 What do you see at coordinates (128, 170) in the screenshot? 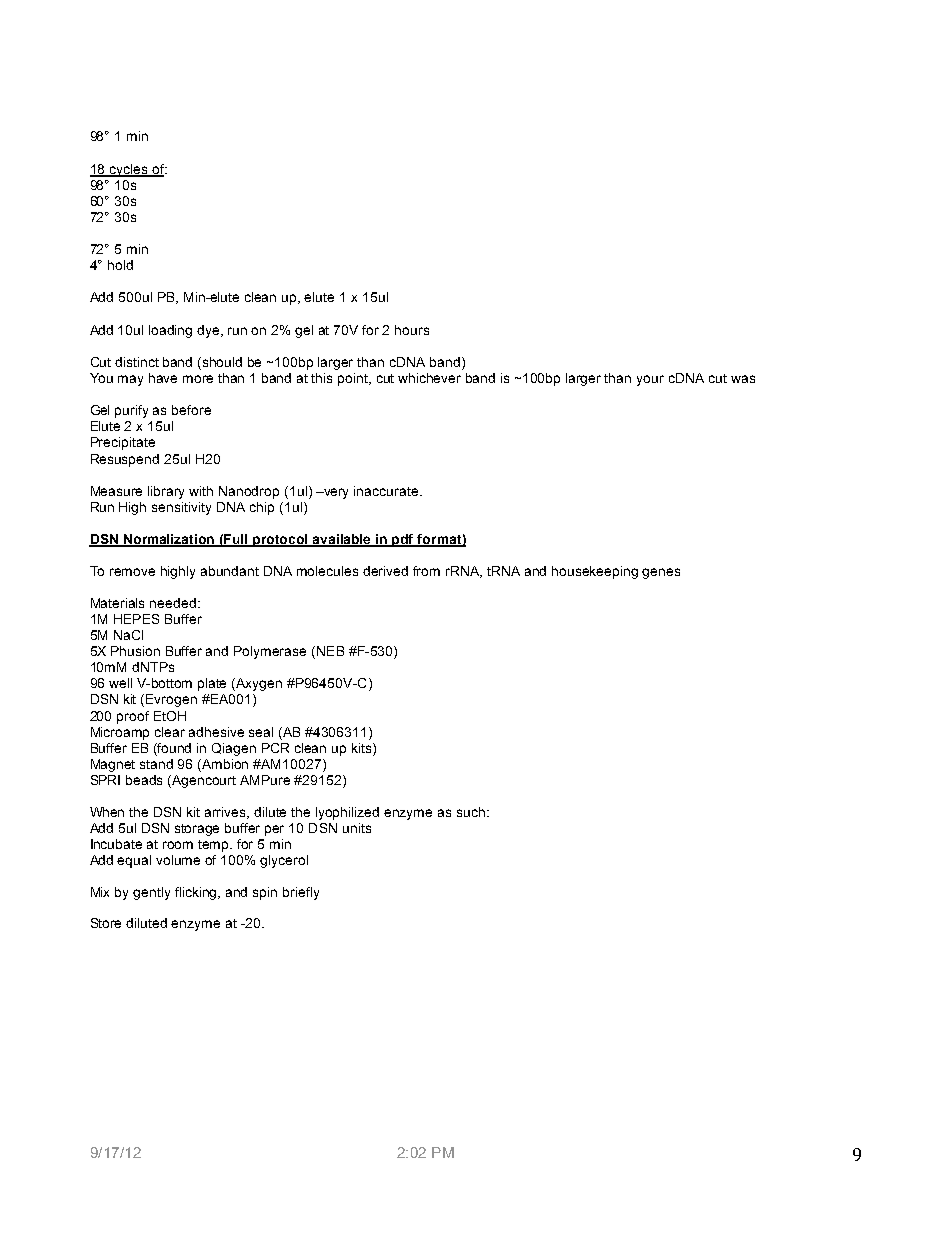
I see `cycles` at bounding box center [128, 170].
